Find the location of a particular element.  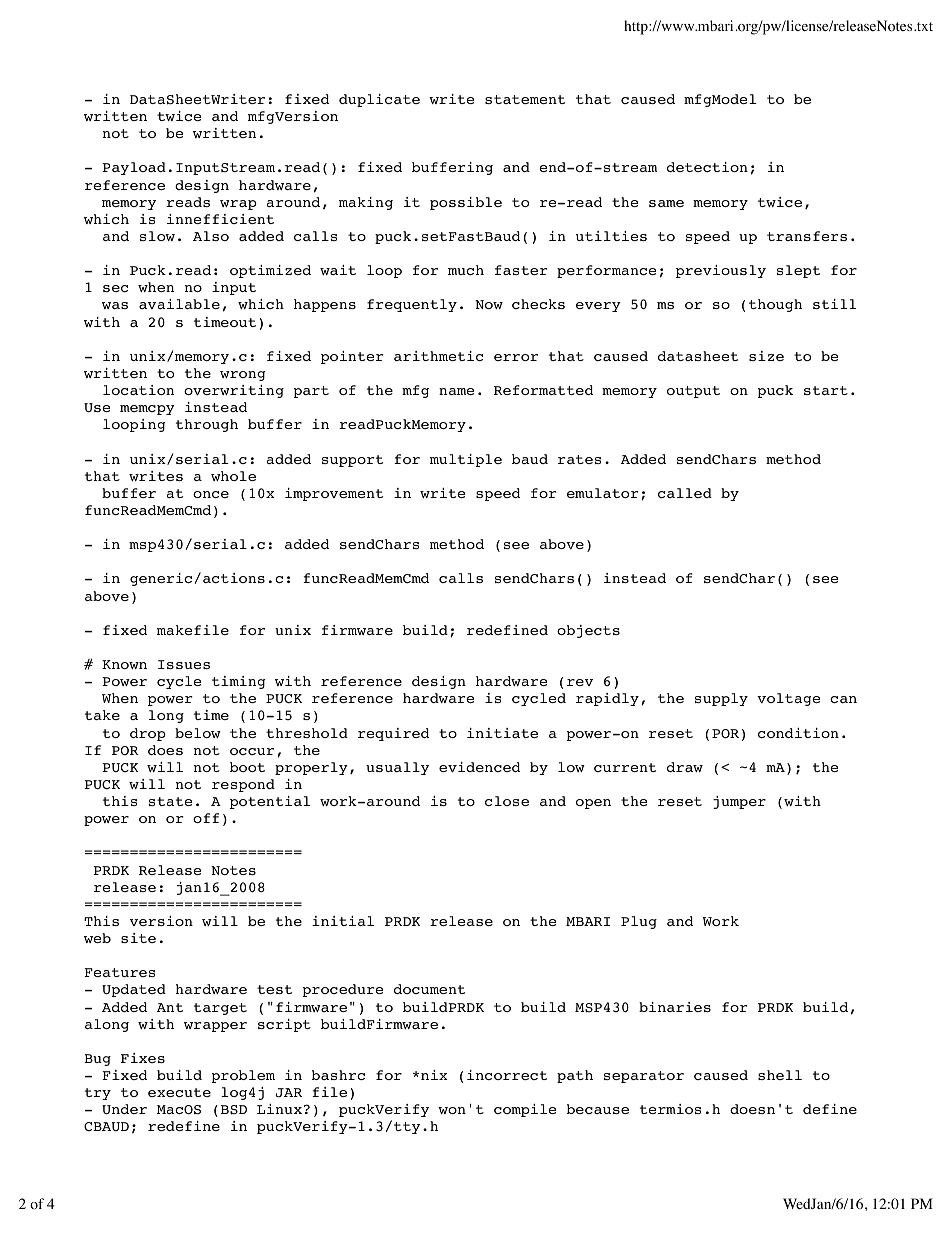

shell is located at coordinates (780, 1075).
